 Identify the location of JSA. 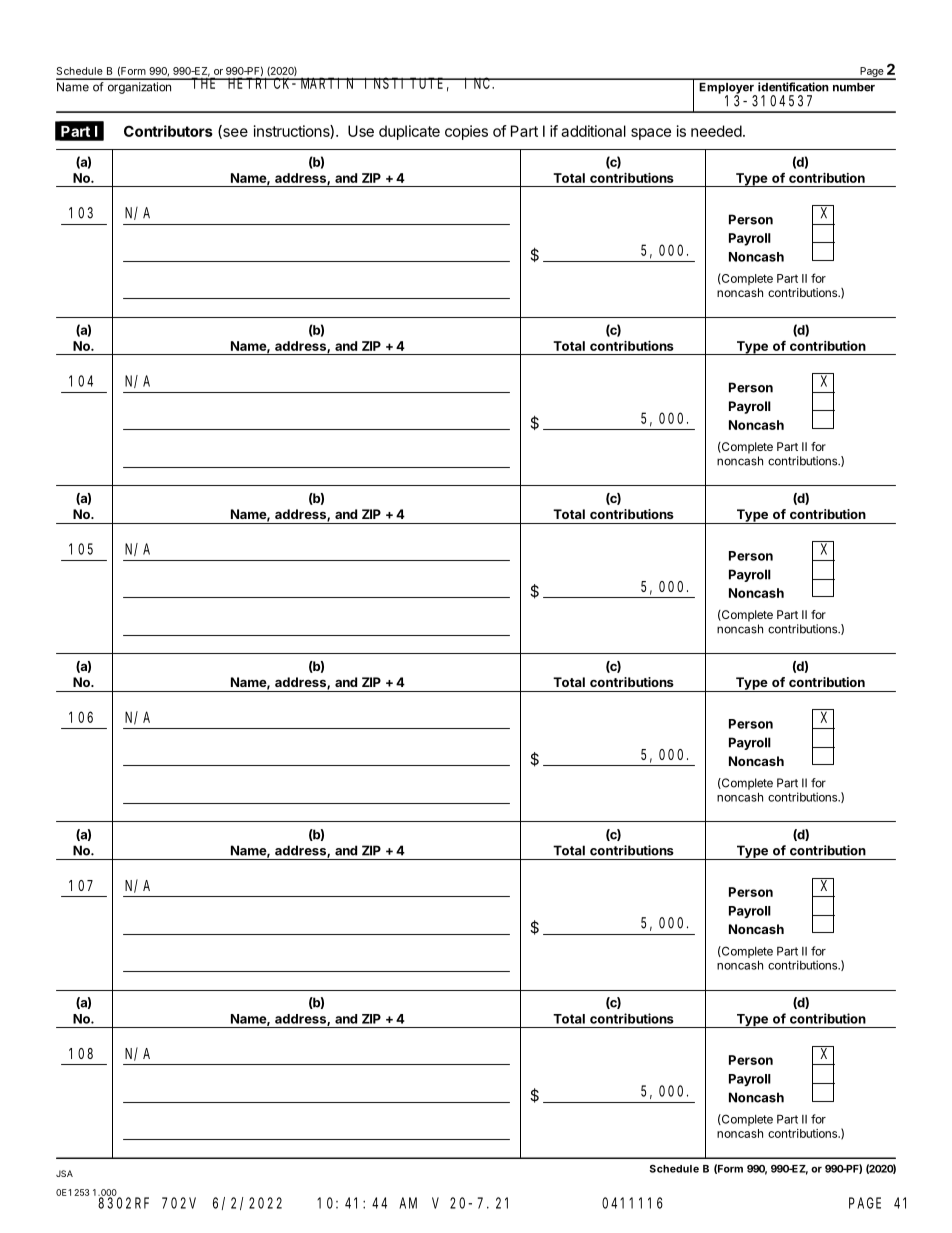
(64, 1173).
